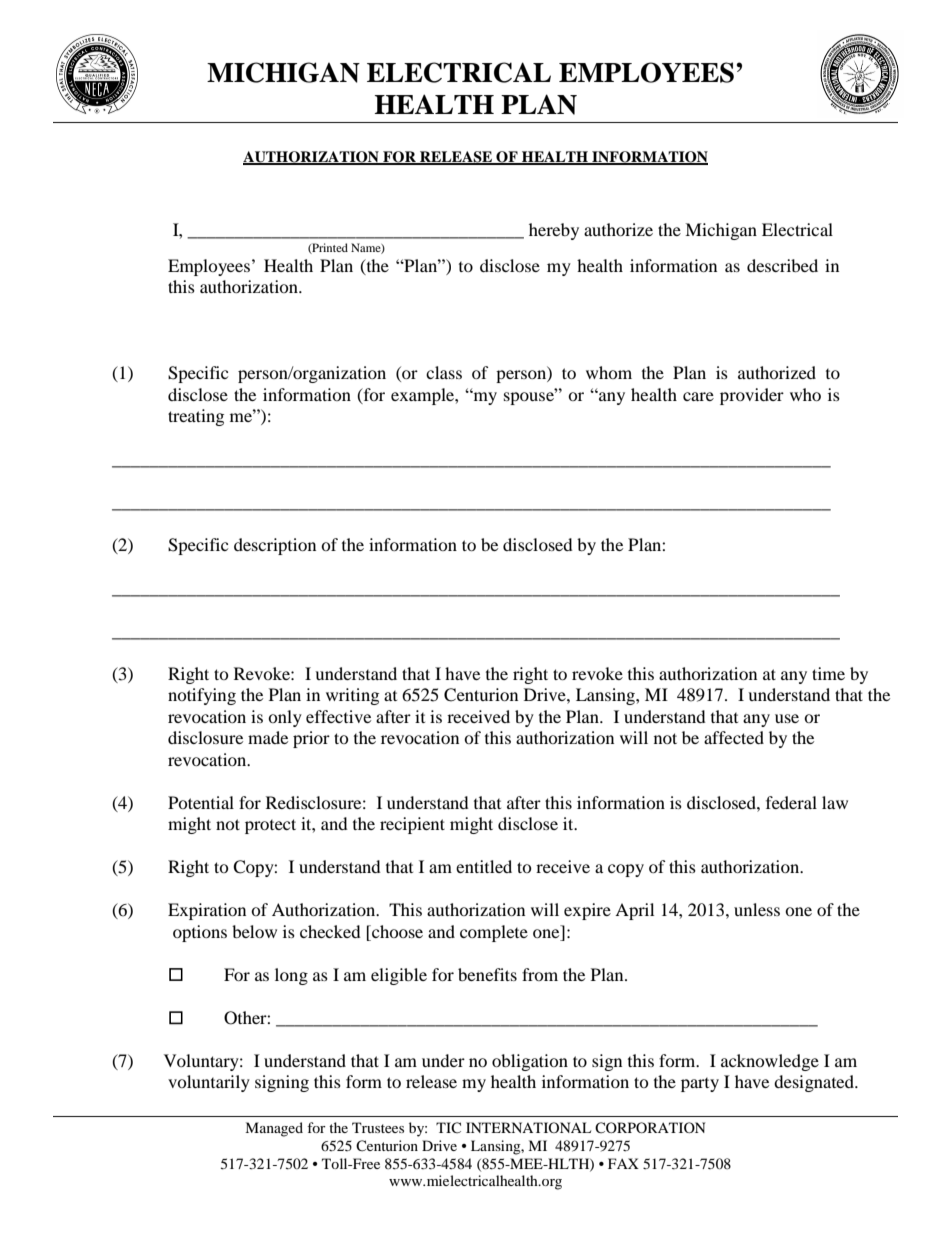 The image size is (952, 1233). I want to click on treating, so click(196, 417).
